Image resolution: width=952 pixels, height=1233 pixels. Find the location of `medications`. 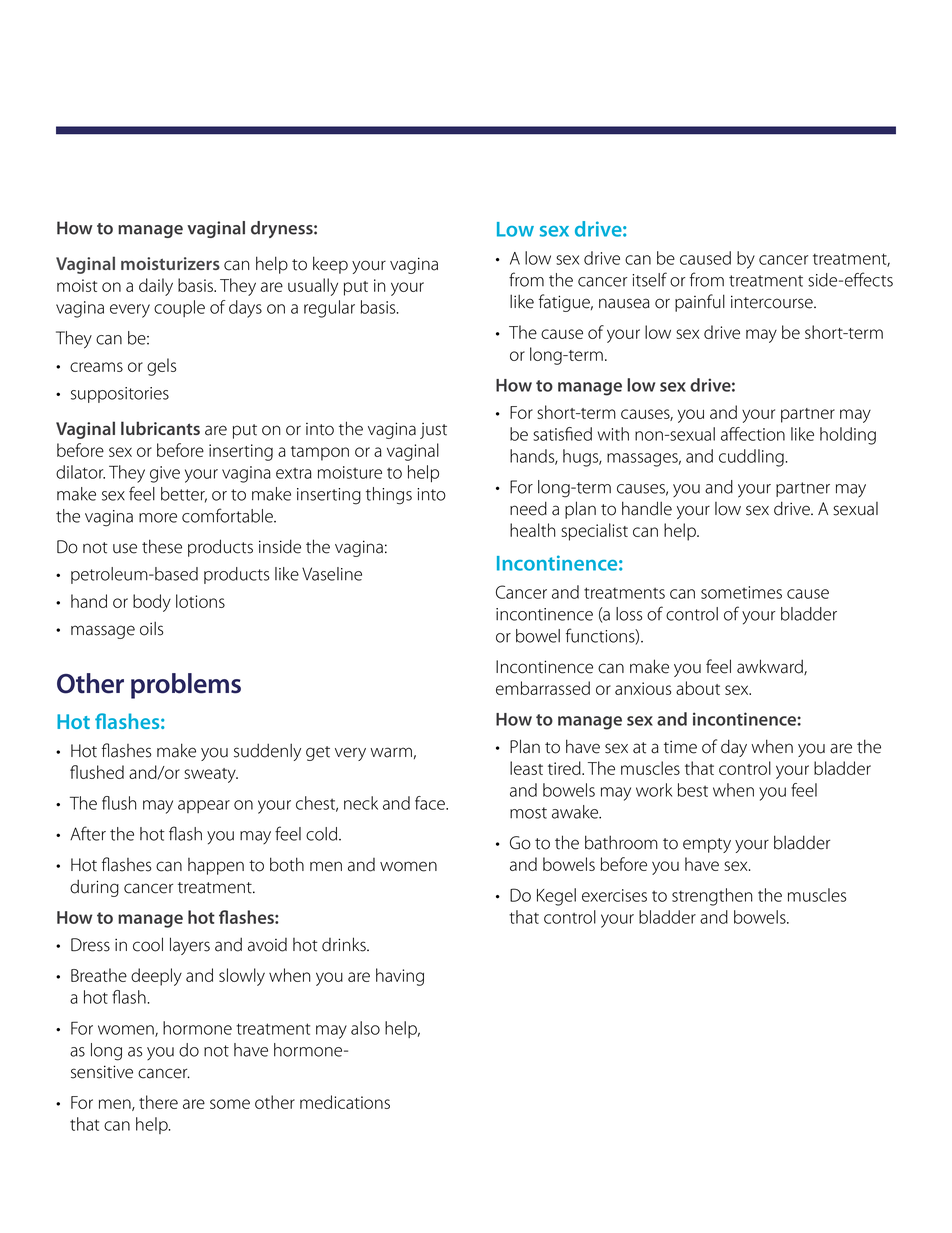

medications is located at coordinates (345, 1102).
